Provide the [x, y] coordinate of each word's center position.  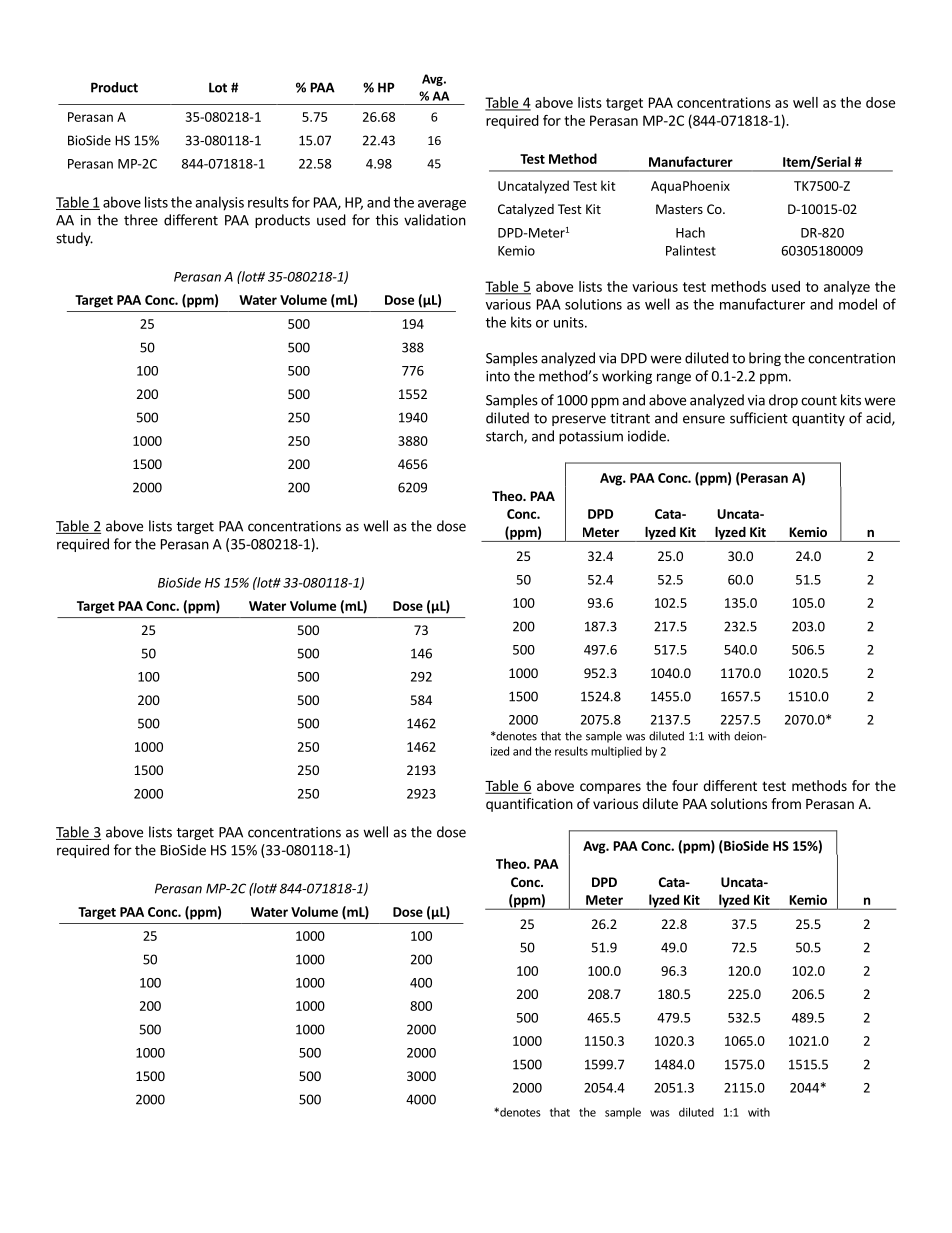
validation [435, 220]
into [498, 376]
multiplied [616, 752]
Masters [679, 209]
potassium [591, 437]
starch [505, 437]
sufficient [759, 418]
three [141, 220]
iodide [648, 436]
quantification [529, 805]
